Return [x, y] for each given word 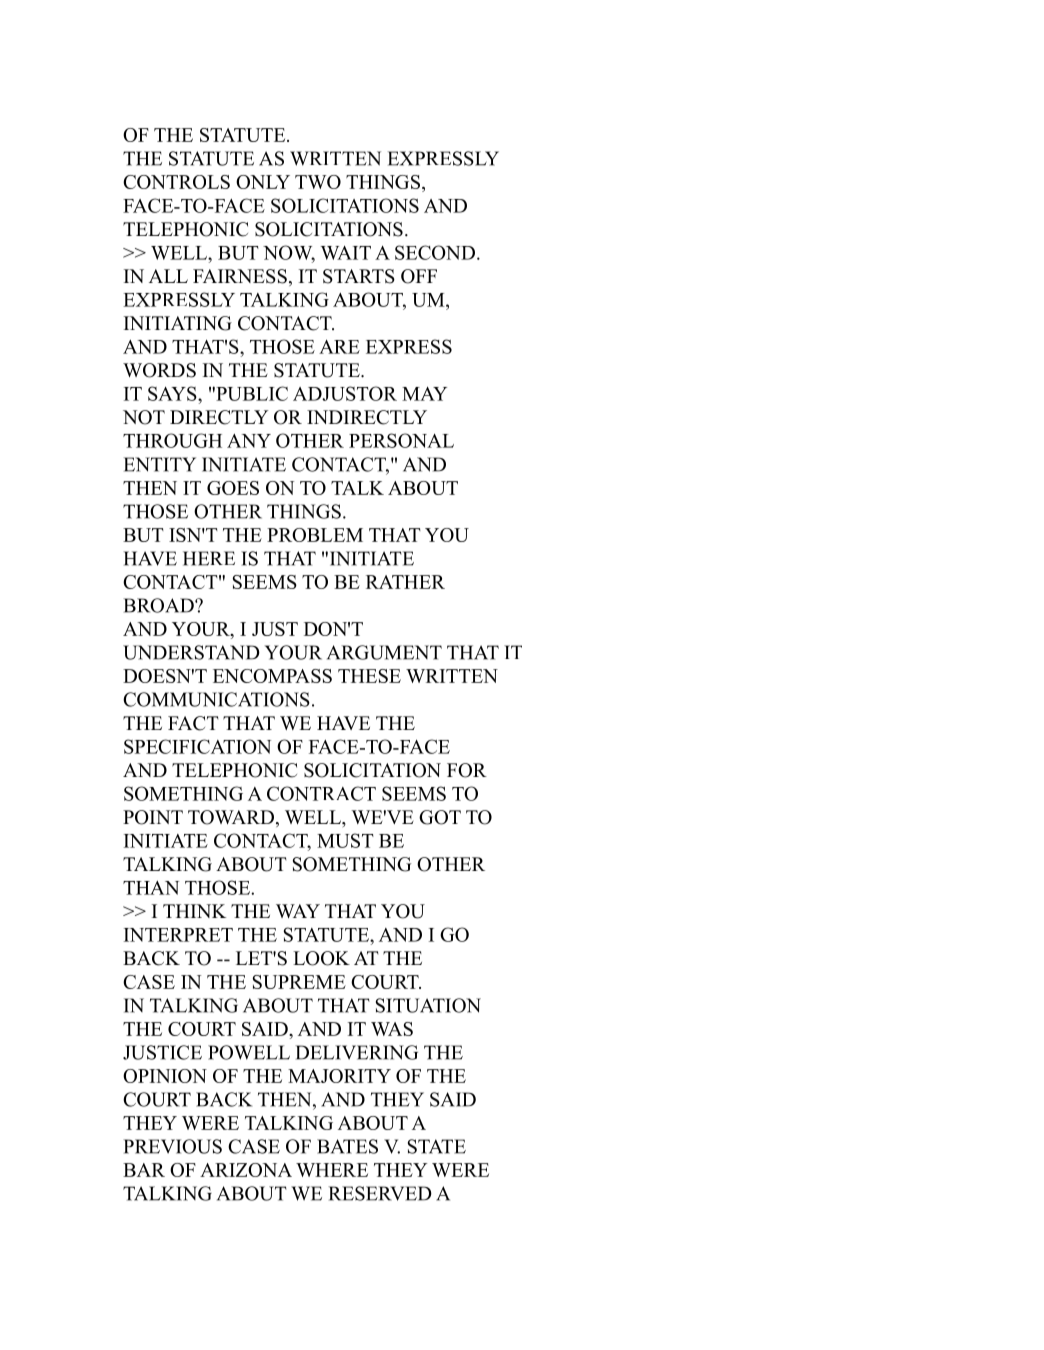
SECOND [435, 252]
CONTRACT [321, 793]
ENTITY [160, 464]
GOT [440, 817]
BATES [347, 1146]
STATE [437, 1146]
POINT [153, 817]
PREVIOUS [172, 1146]
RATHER [405, 582]
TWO [318, 182]
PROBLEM [315, 535]
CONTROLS [176, 182]
